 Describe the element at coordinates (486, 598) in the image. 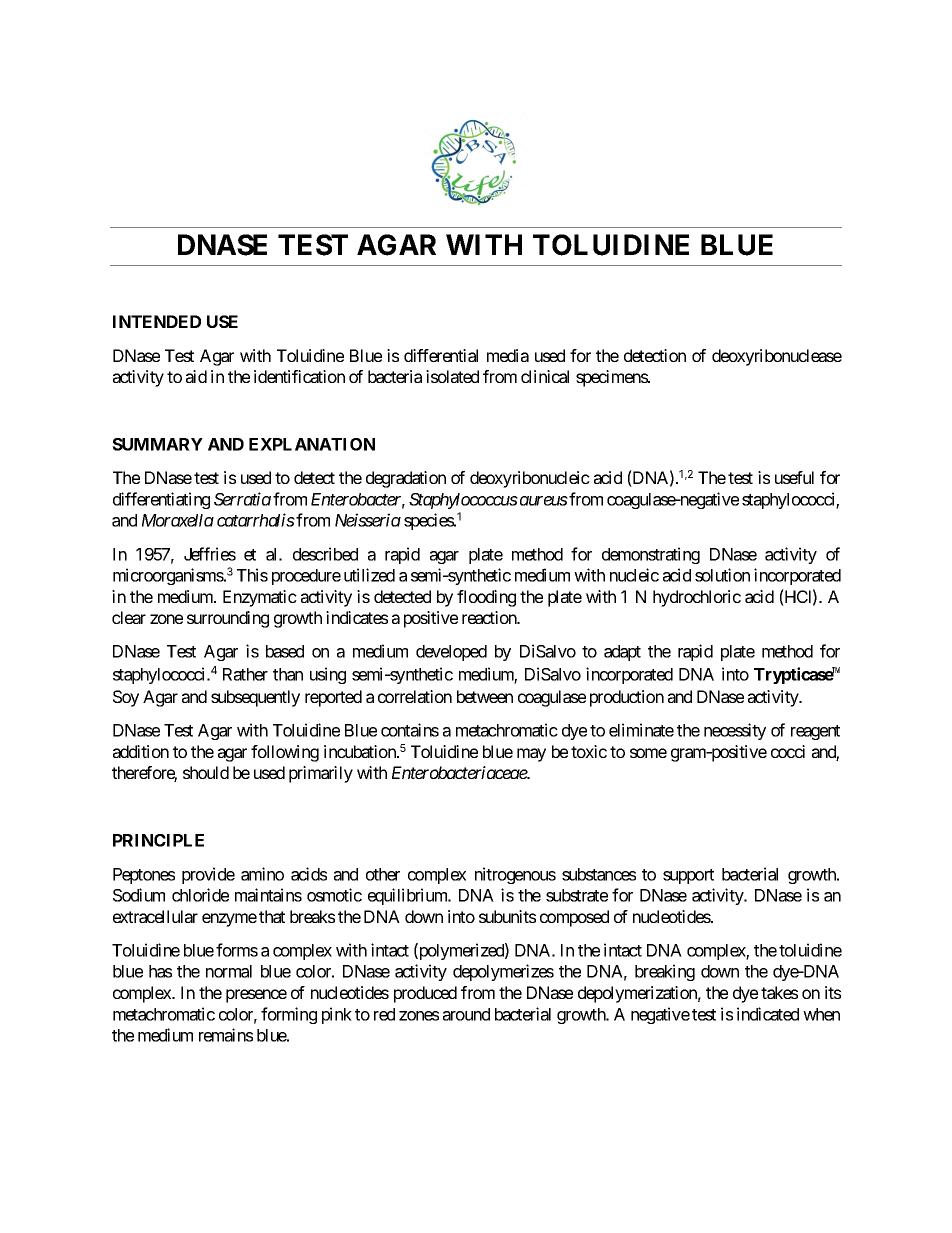

I see `flooding` at that location.
